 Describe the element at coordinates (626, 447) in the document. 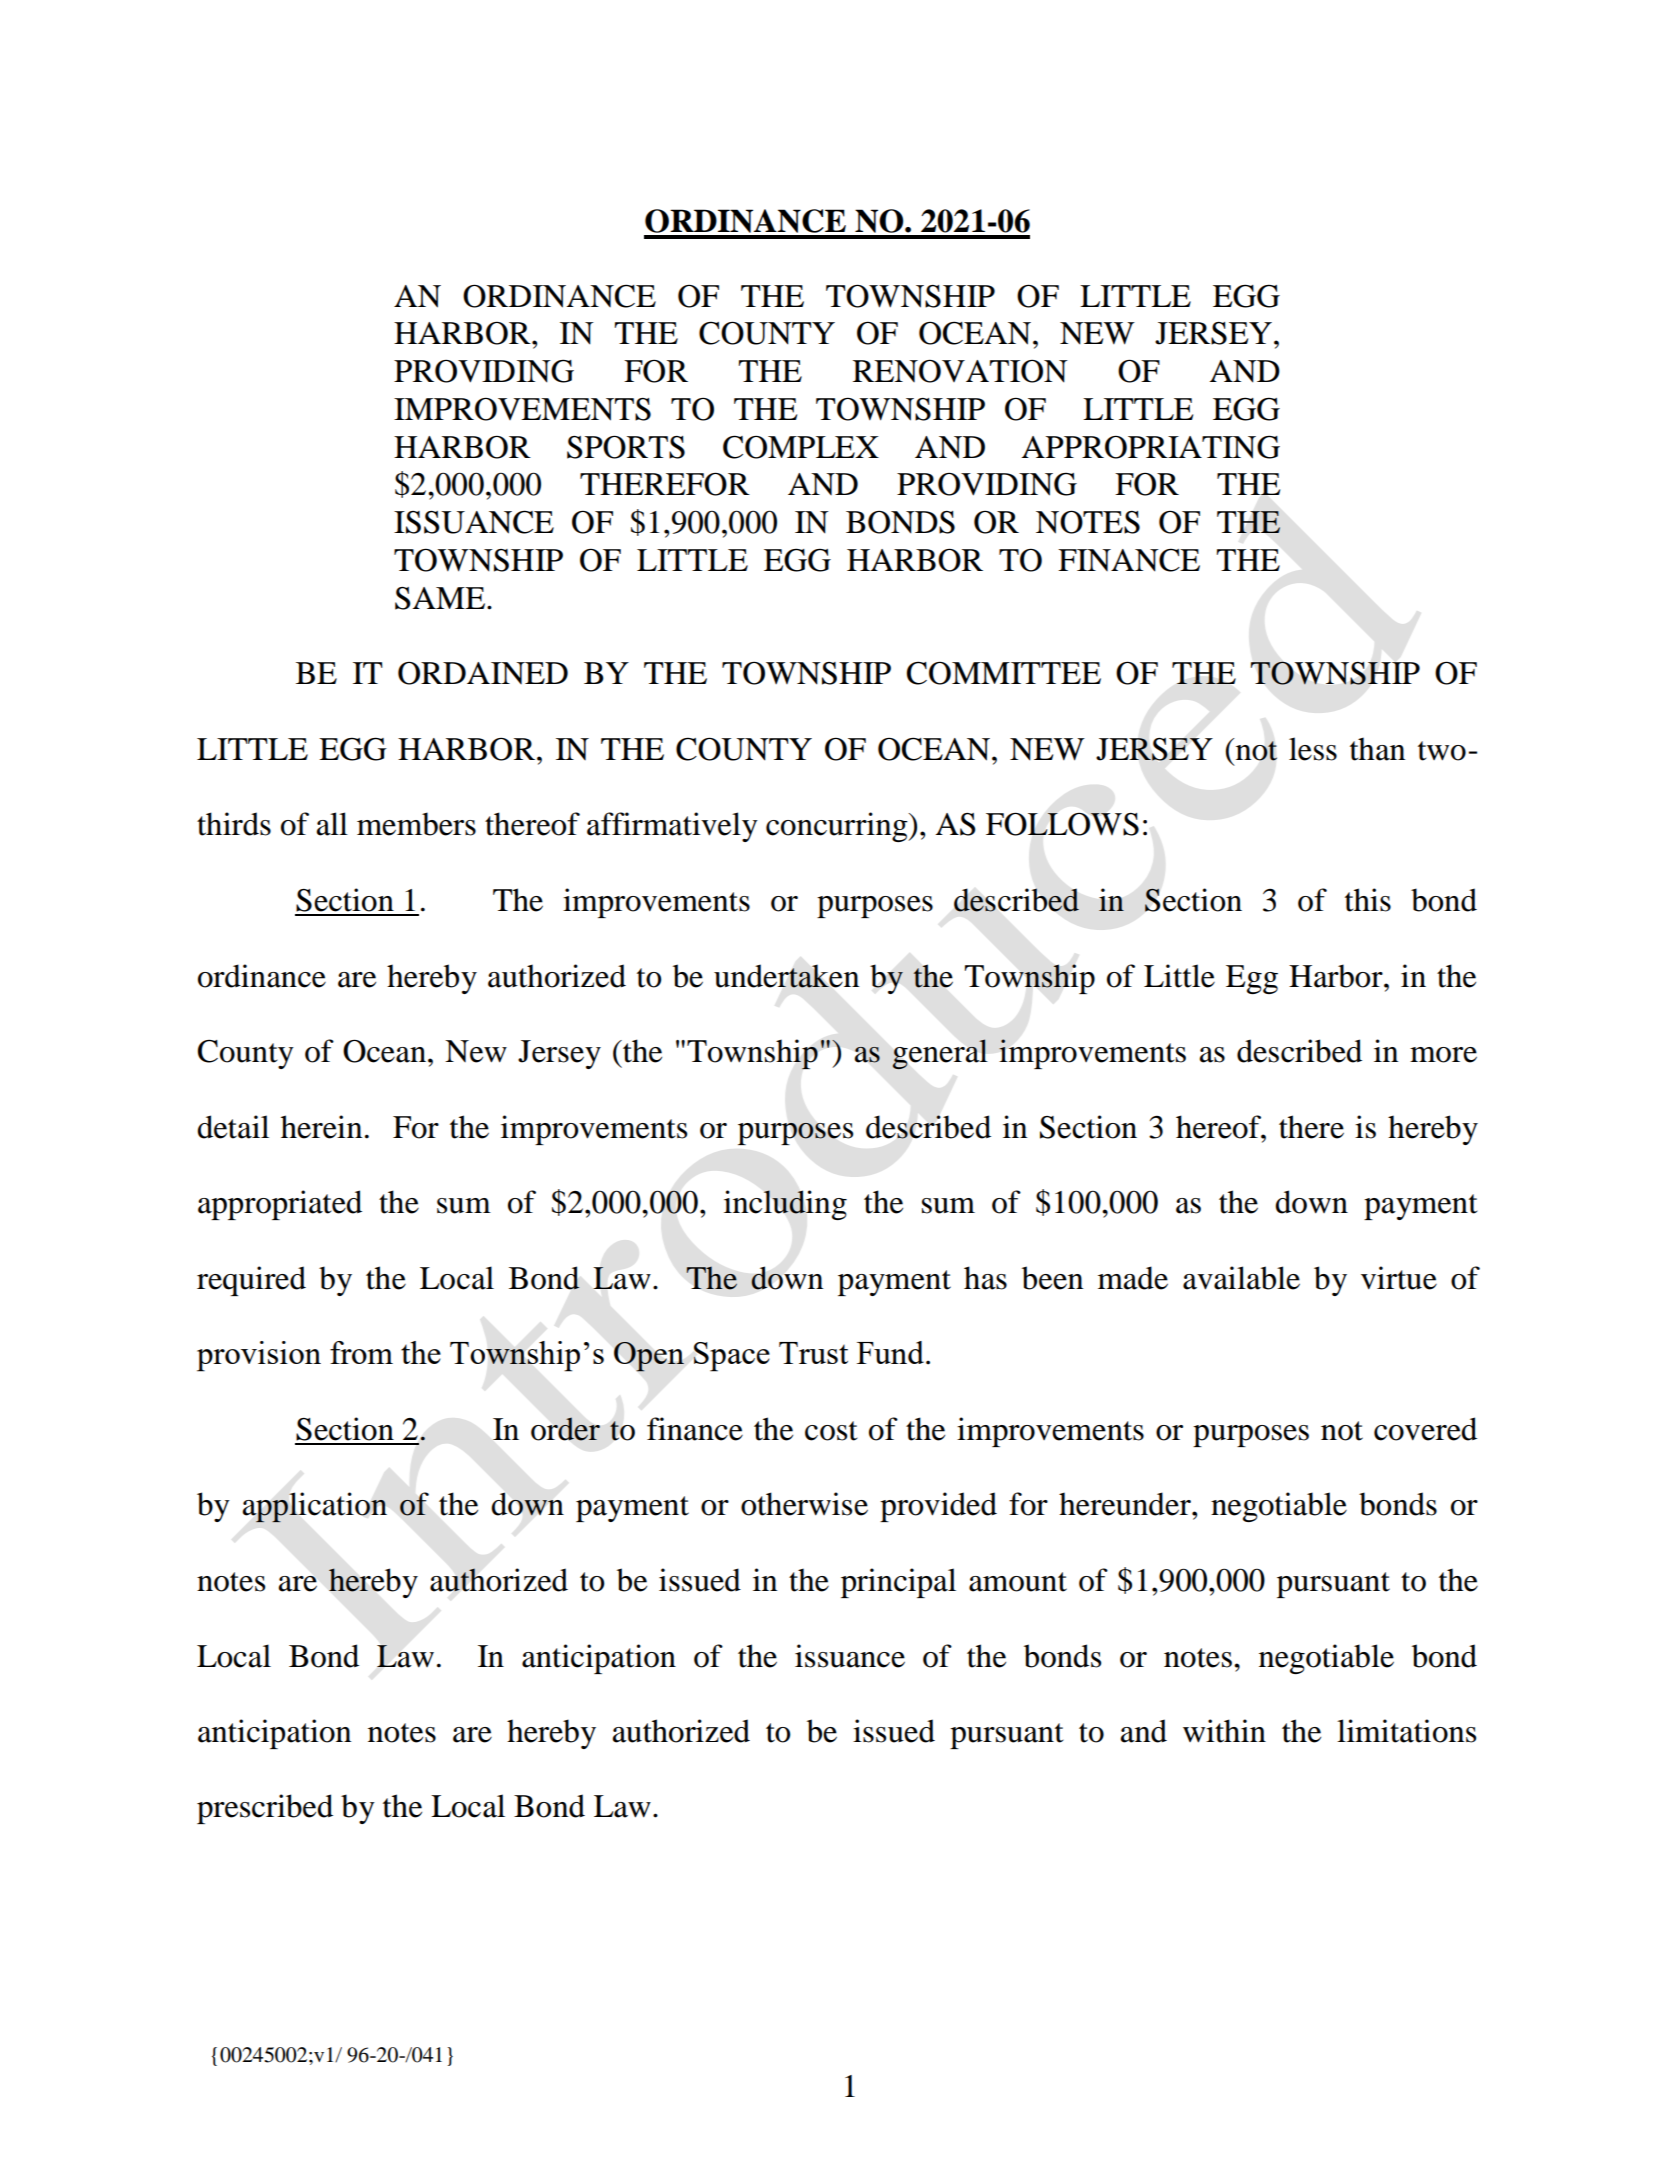

I see `SPORTS` at that location.
